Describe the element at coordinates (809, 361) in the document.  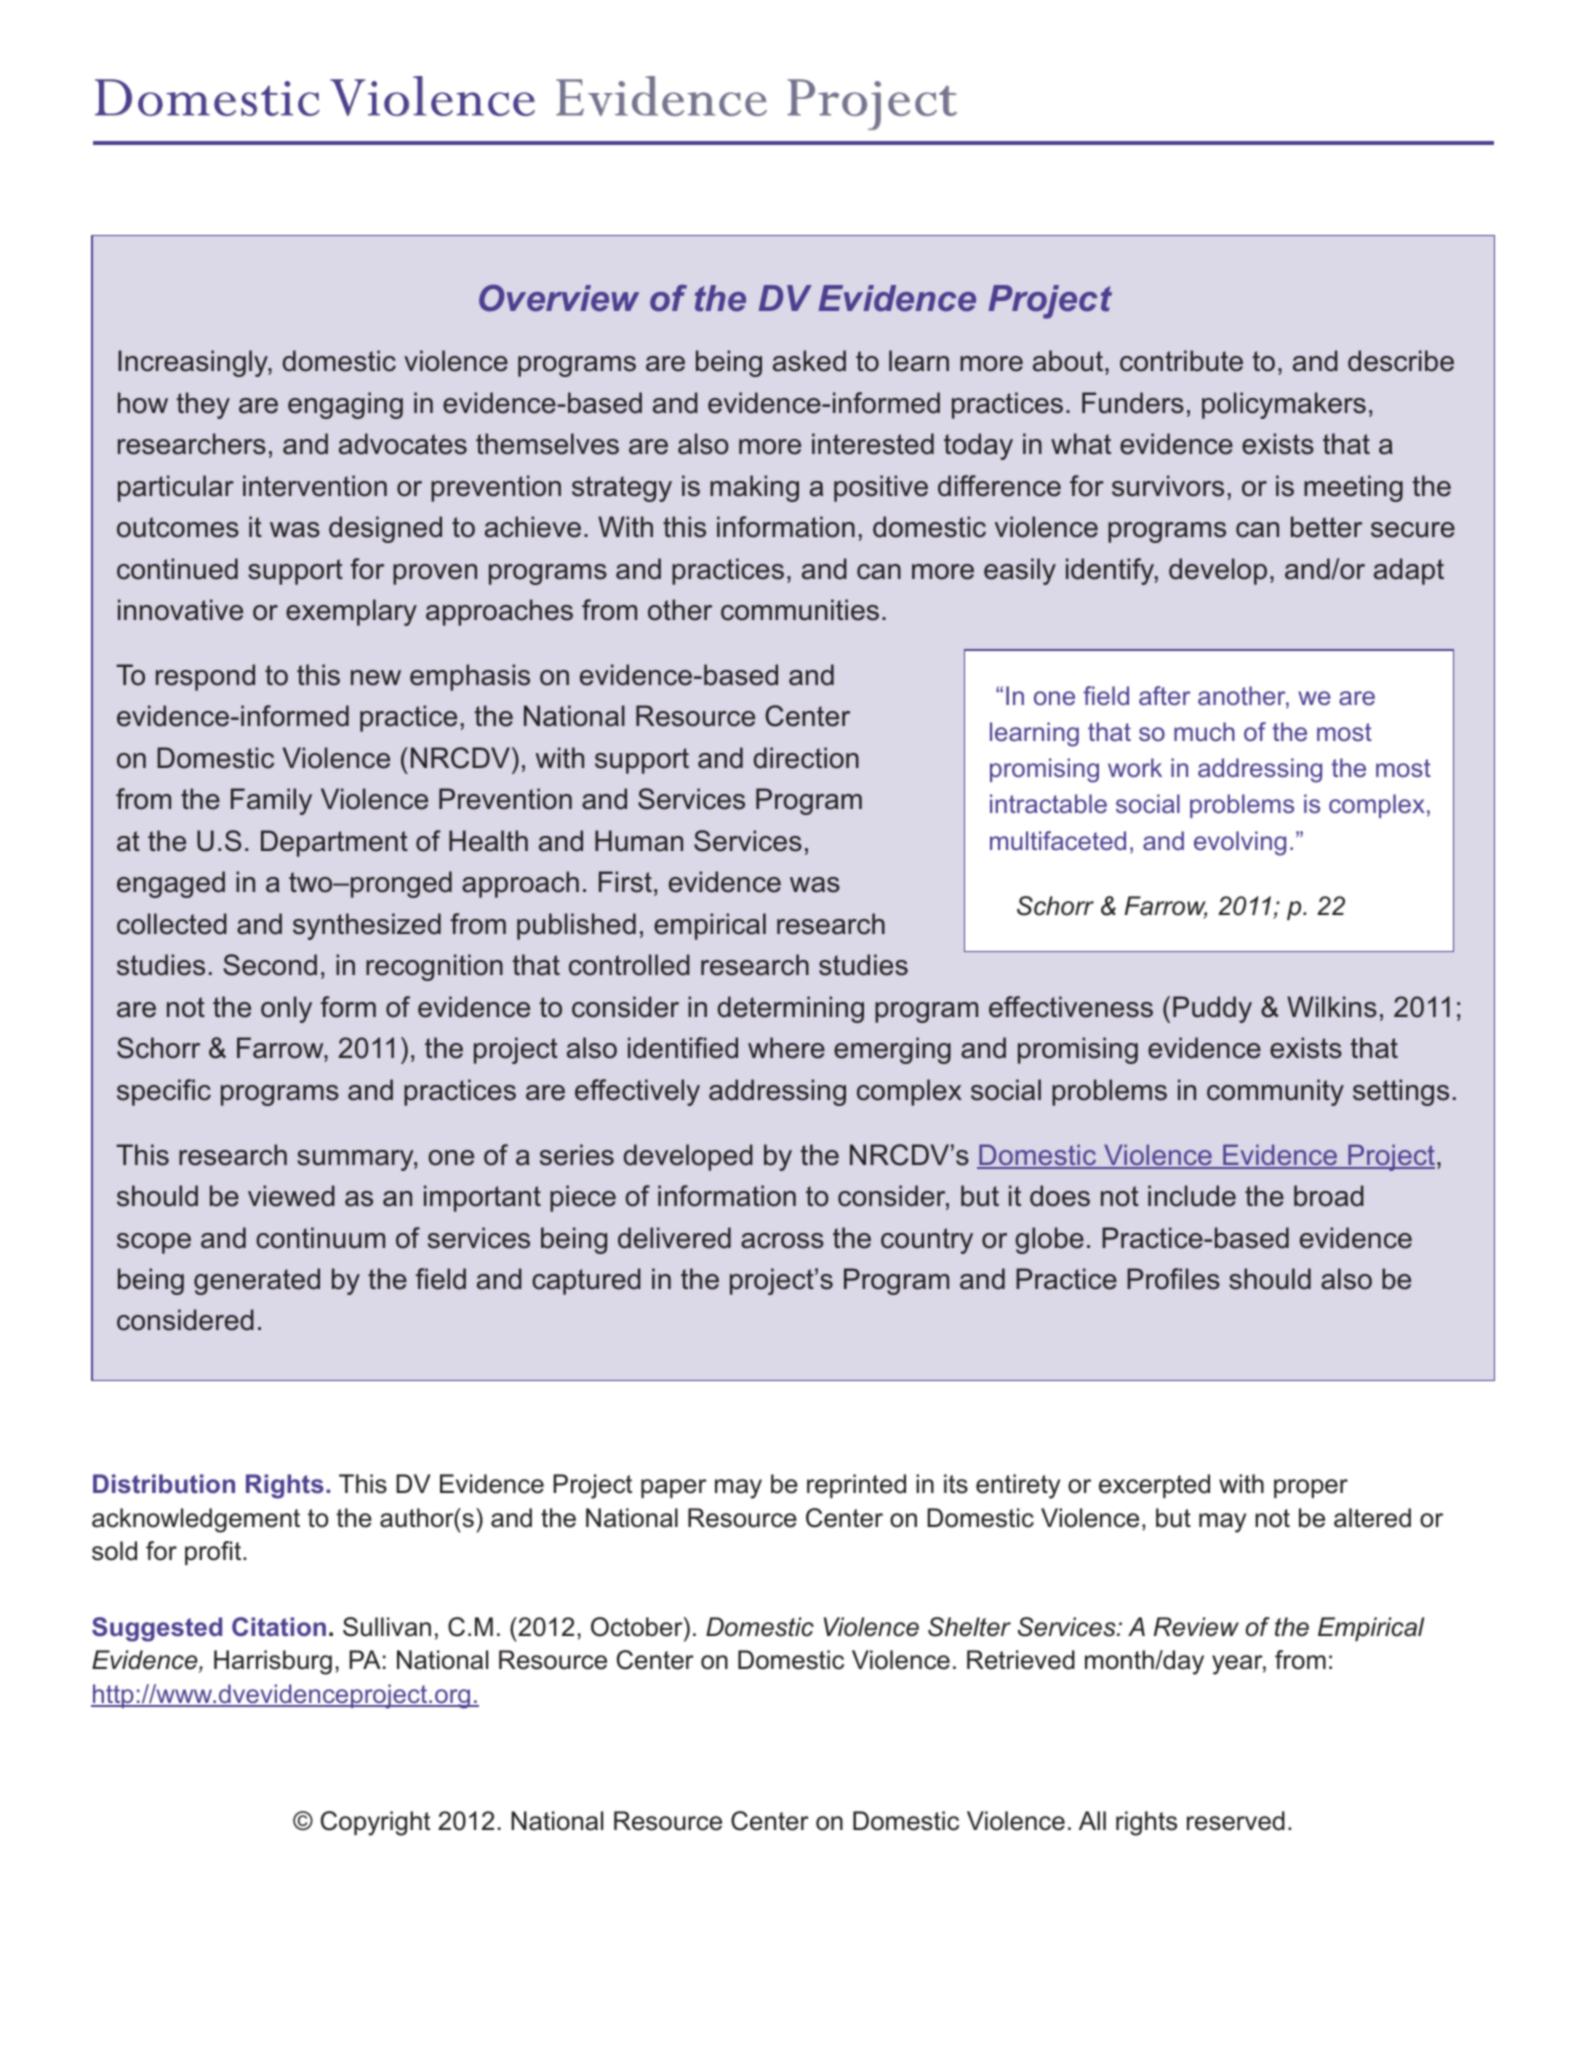
I see `asked` at that location.
